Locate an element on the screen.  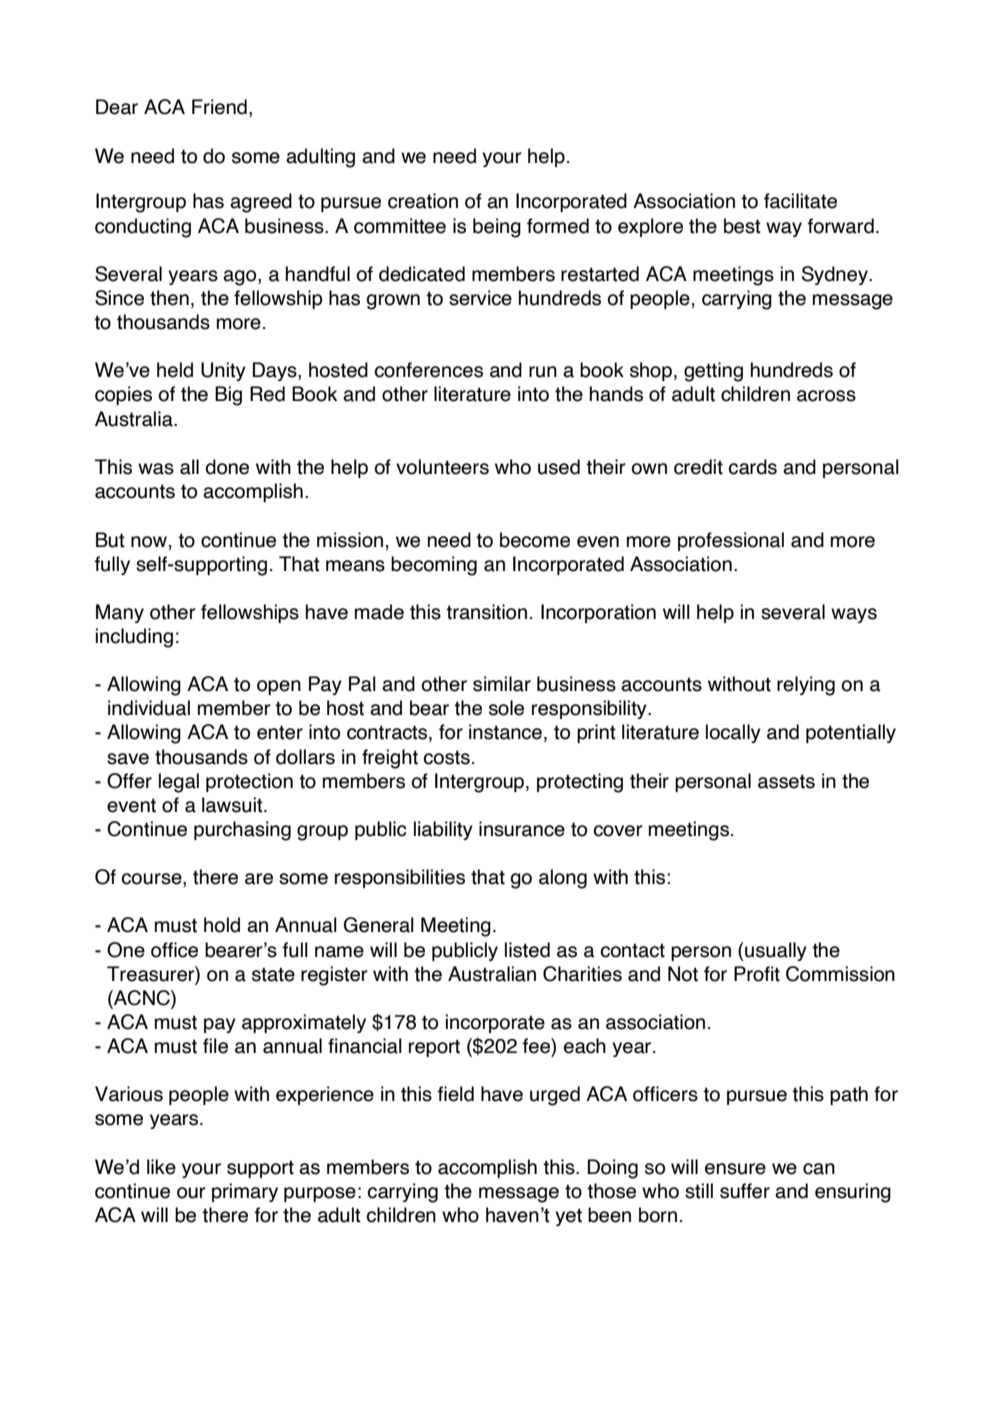
usually is located at coordinates (776, 951).
